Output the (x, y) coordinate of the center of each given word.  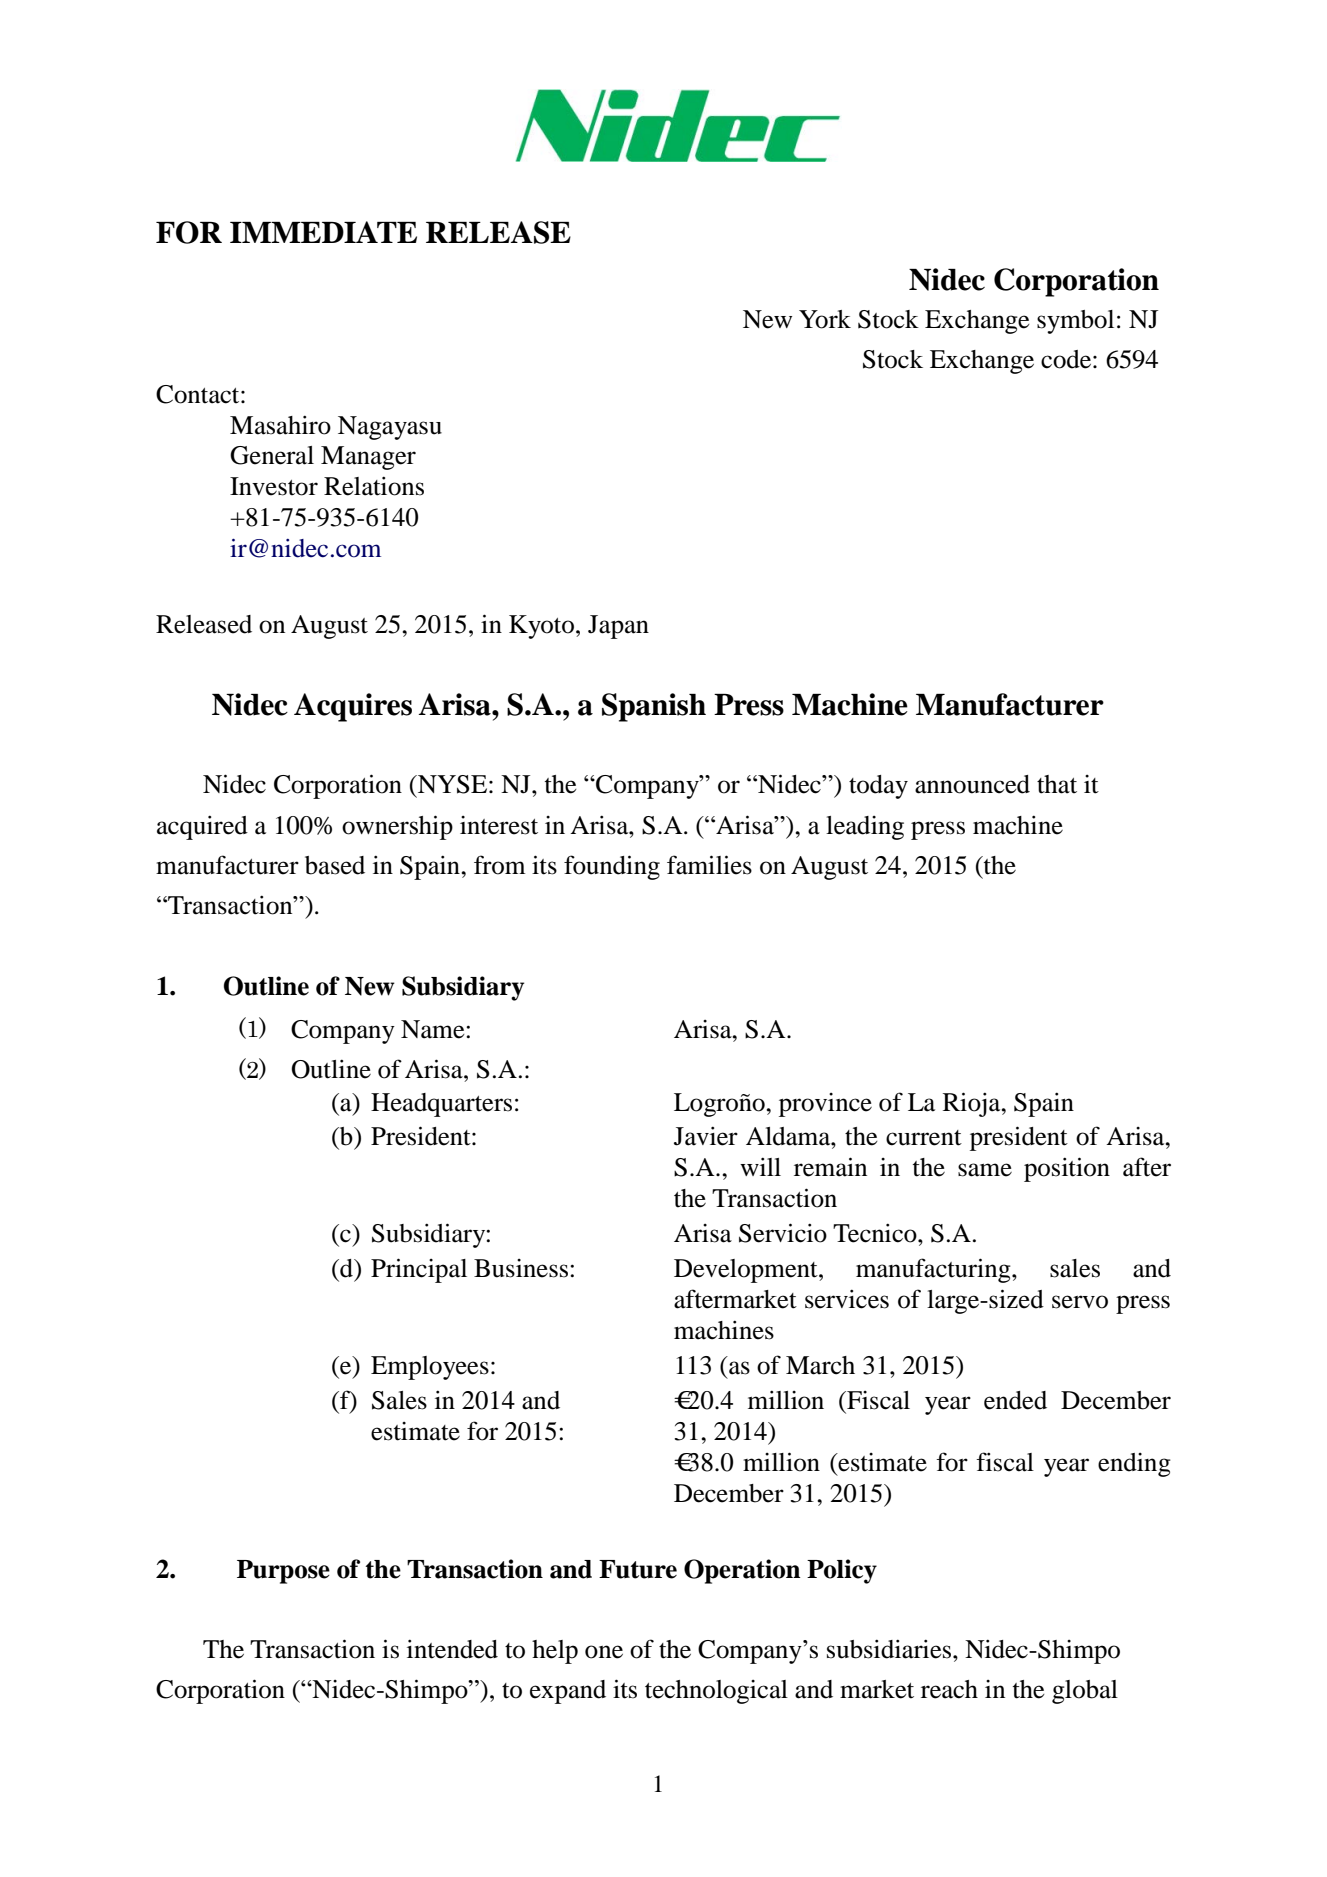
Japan (618, 627)
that (1057, 784)
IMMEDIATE (323, 232)
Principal (419, 1270)
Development (747, 1271)
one (604, 1652)
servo (1080, 1302)
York (825, 319)
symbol (1075, 322)
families (709, 865)
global (1085, 1692)
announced (972, 784)
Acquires (353, 707)
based (335, 865)
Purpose (283, 1572)
